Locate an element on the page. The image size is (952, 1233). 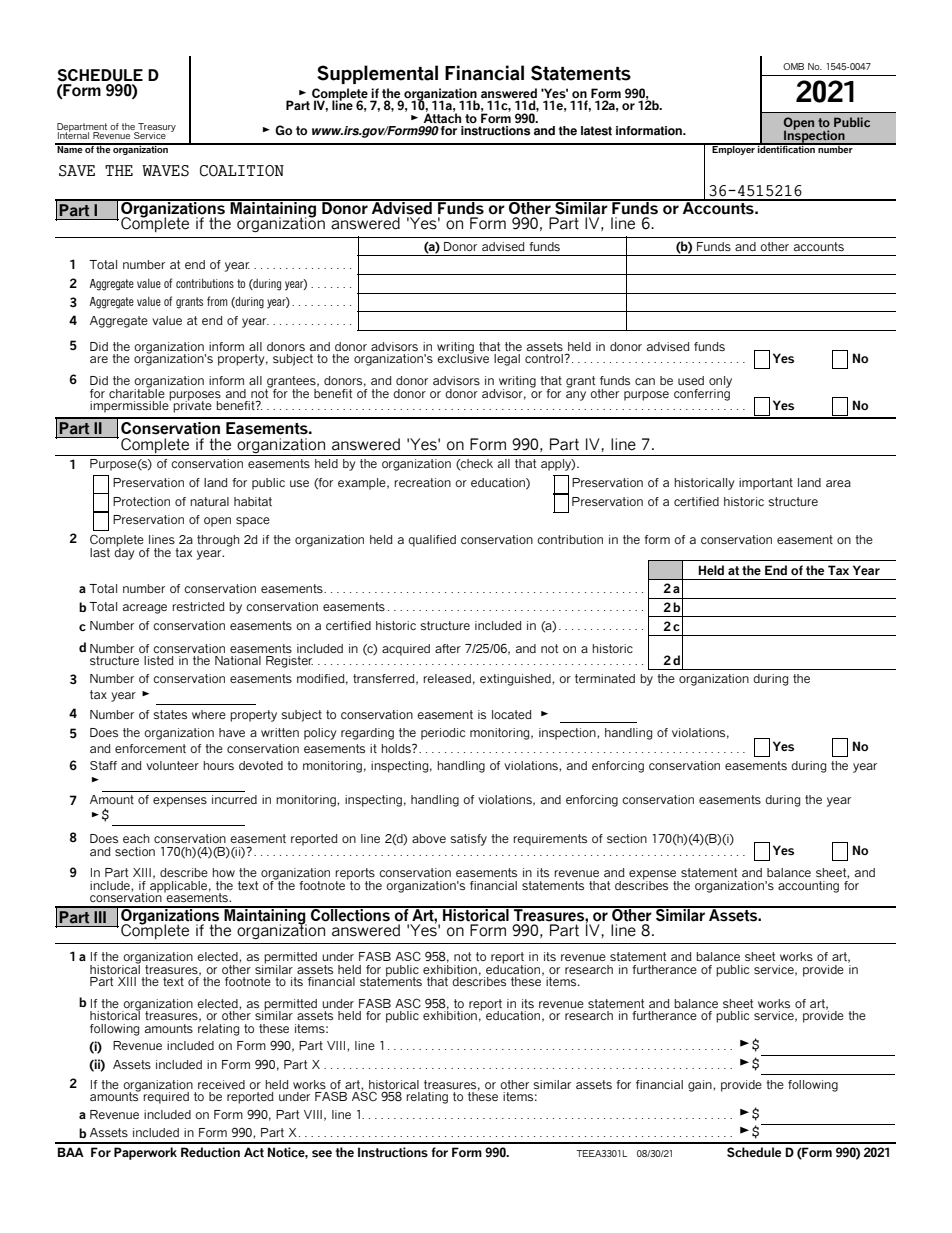
required is located at coordinates (166, 1098).
